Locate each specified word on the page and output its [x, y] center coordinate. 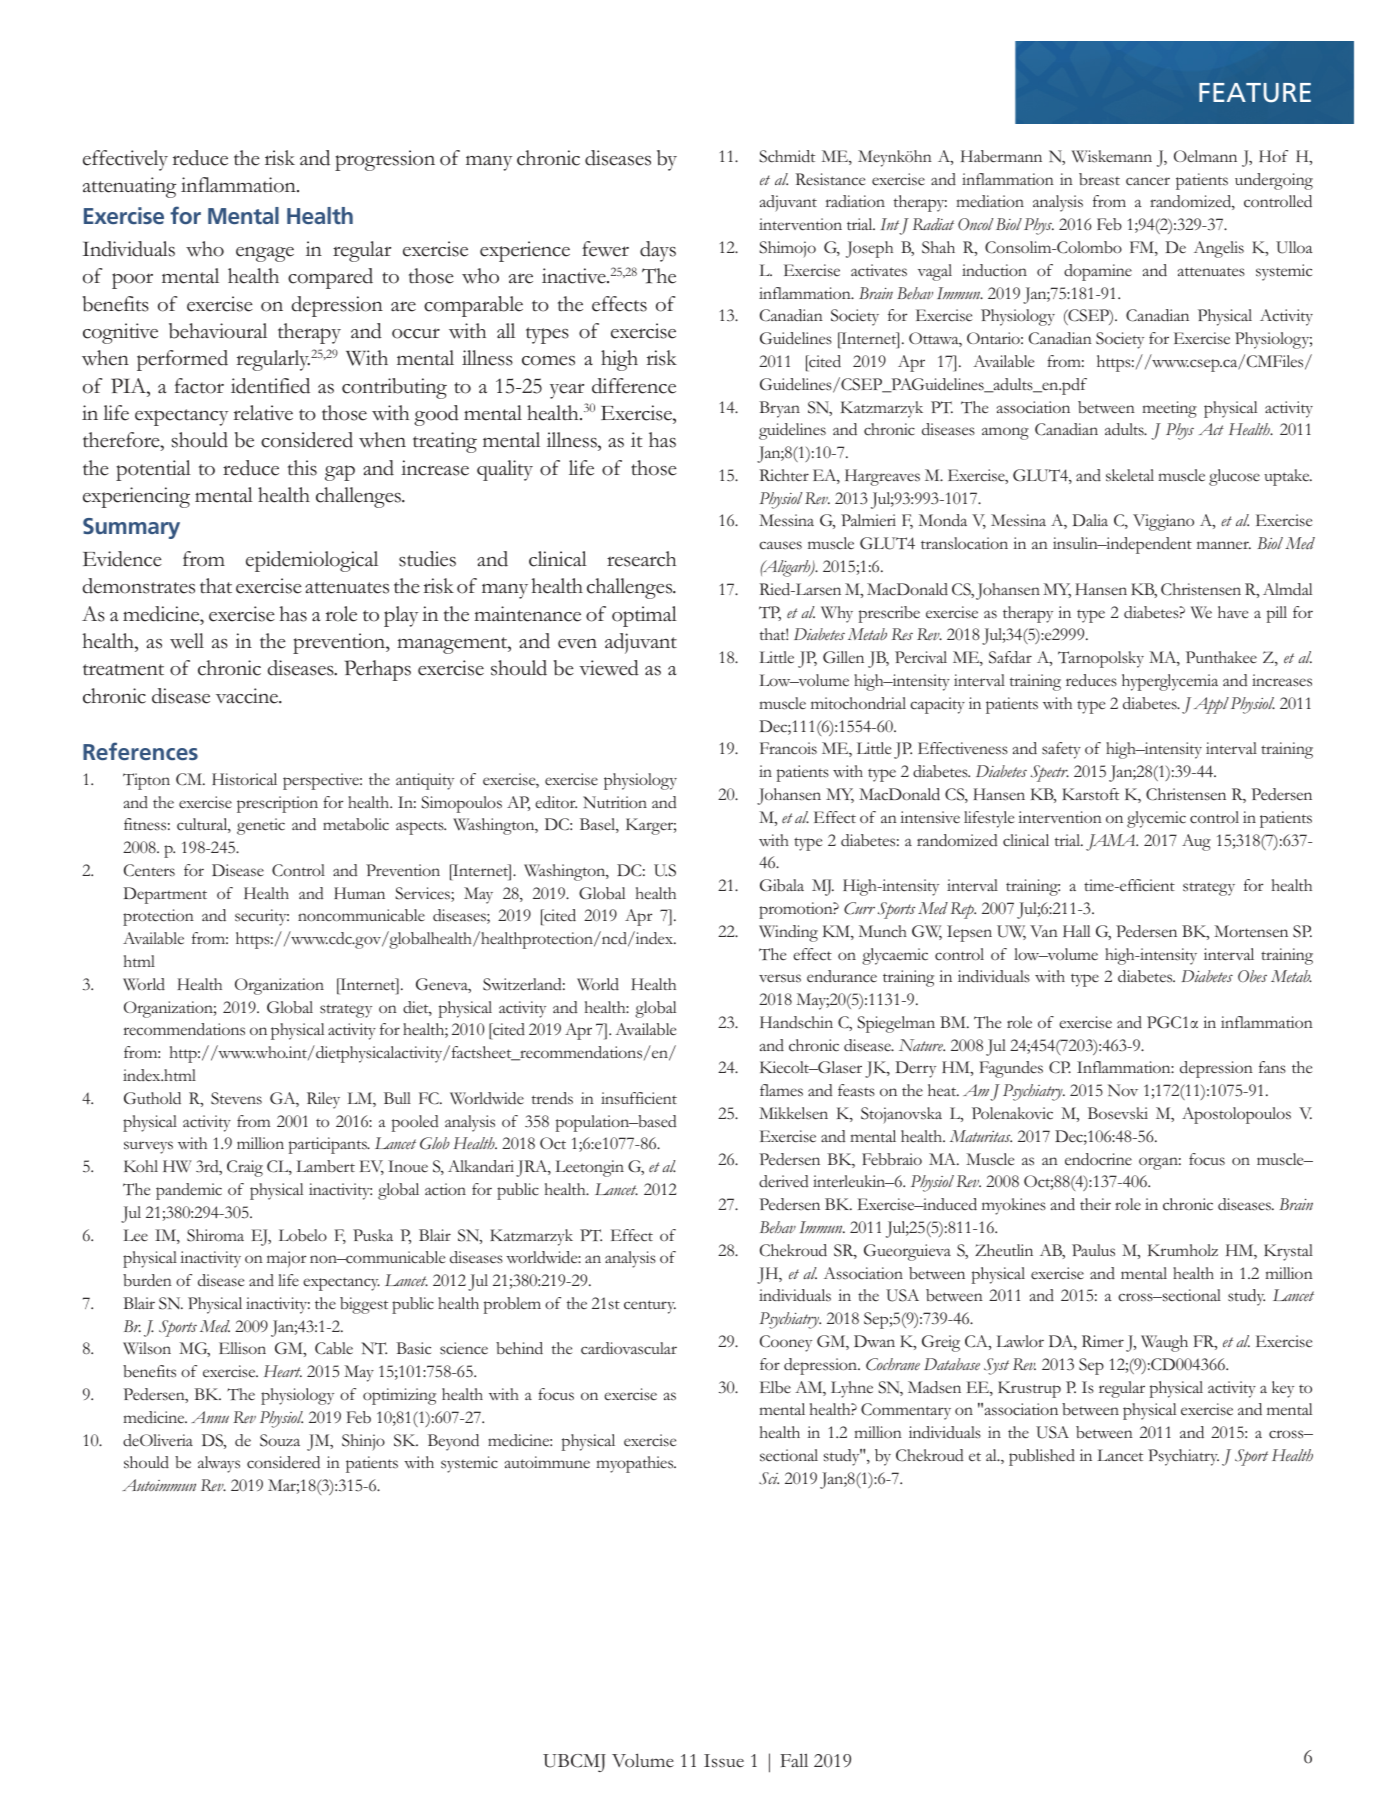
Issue [724, 1761]
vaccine [248, 696]
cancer [1148, 181]
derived [784, 1181]
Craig [245, 1168]
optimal [644, 616]
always [219, 1464]
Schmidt [787, 156]
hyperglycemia [1170, 682]
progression [385, 160]
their [1095, 1204]
